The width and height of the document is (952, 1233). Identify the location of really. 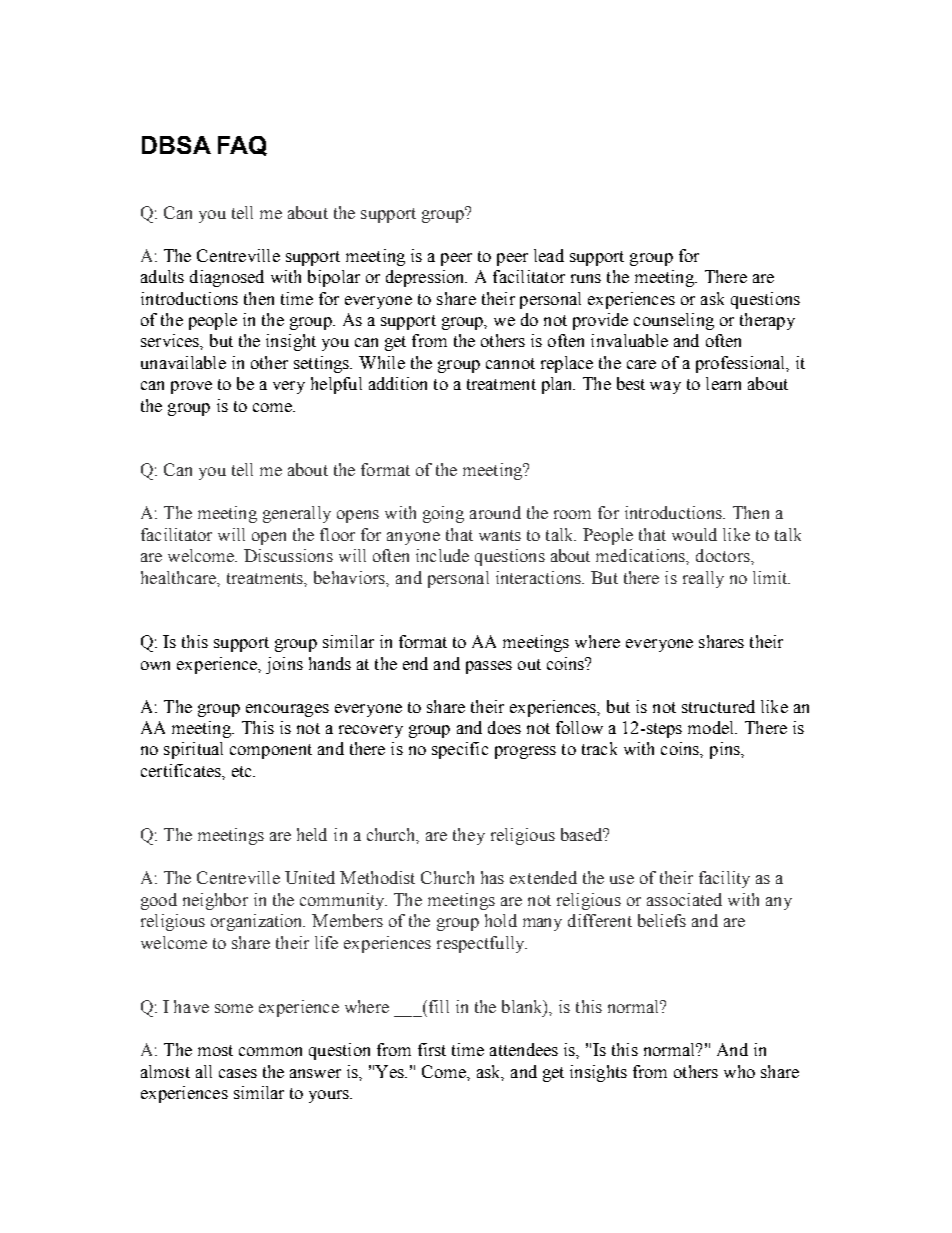
(703, 579).
